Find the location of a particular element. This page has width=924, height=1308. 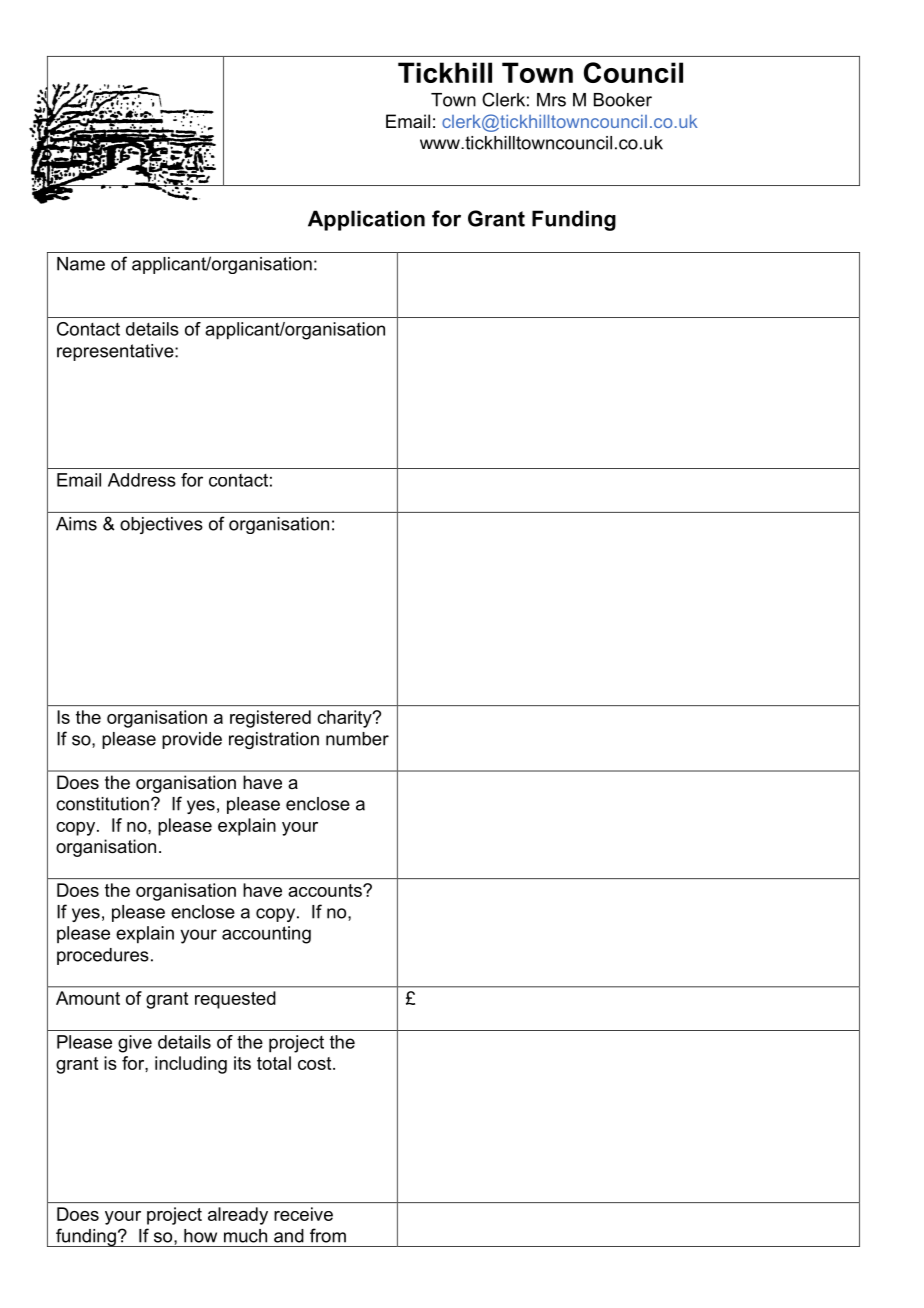

how is located at coordinates (200, 1236).
